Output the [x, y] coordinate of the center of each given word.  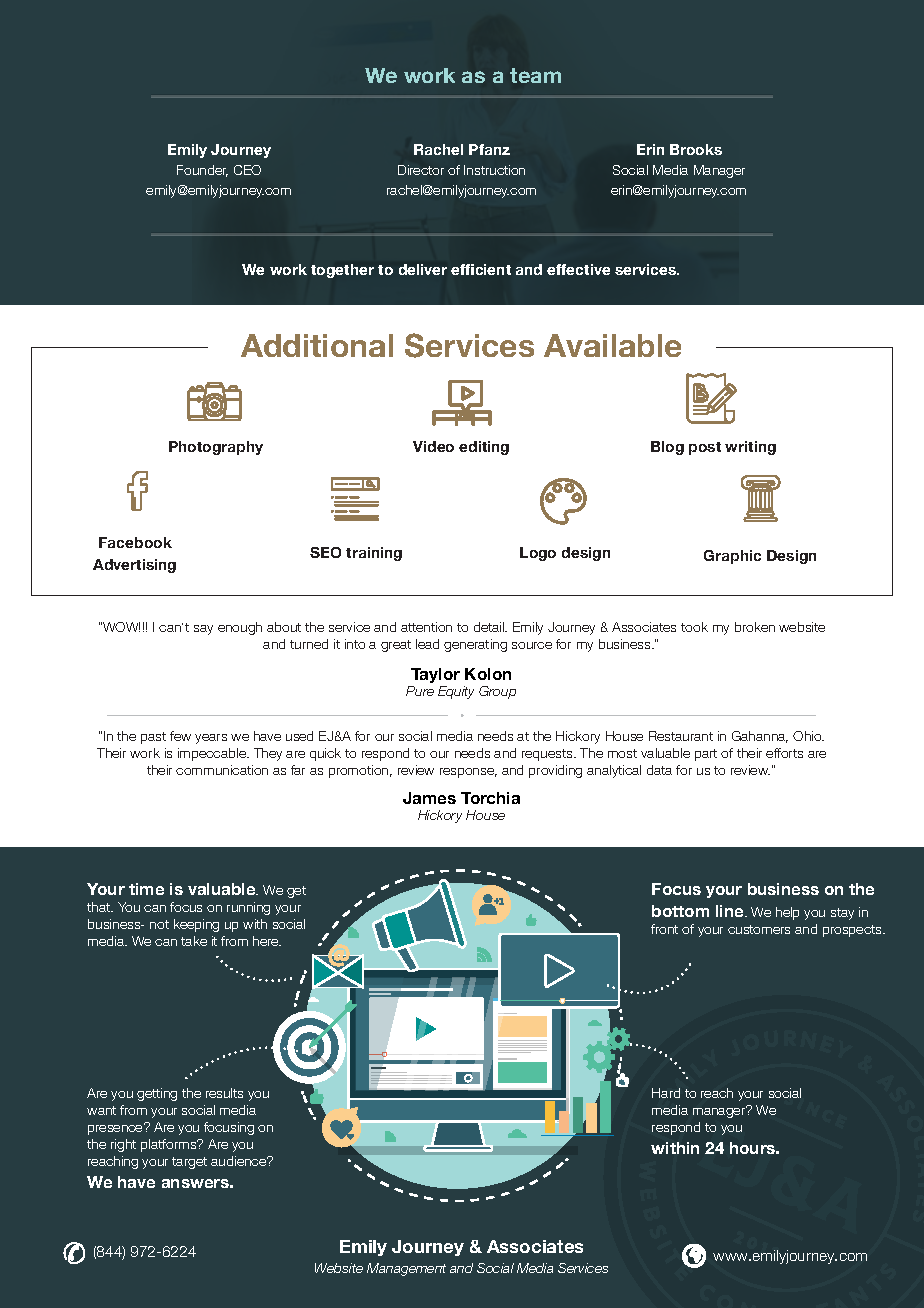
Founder [202, 171]
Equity [456, 692]
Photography [216, 448]
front [664, 929]
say [203, 630]
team [535, 75]
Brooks [696, 149]
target [189, 1163]
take [194, 941]
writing [750, 448]
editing [484, 448]
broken [755, 627]
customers [759, 929]
